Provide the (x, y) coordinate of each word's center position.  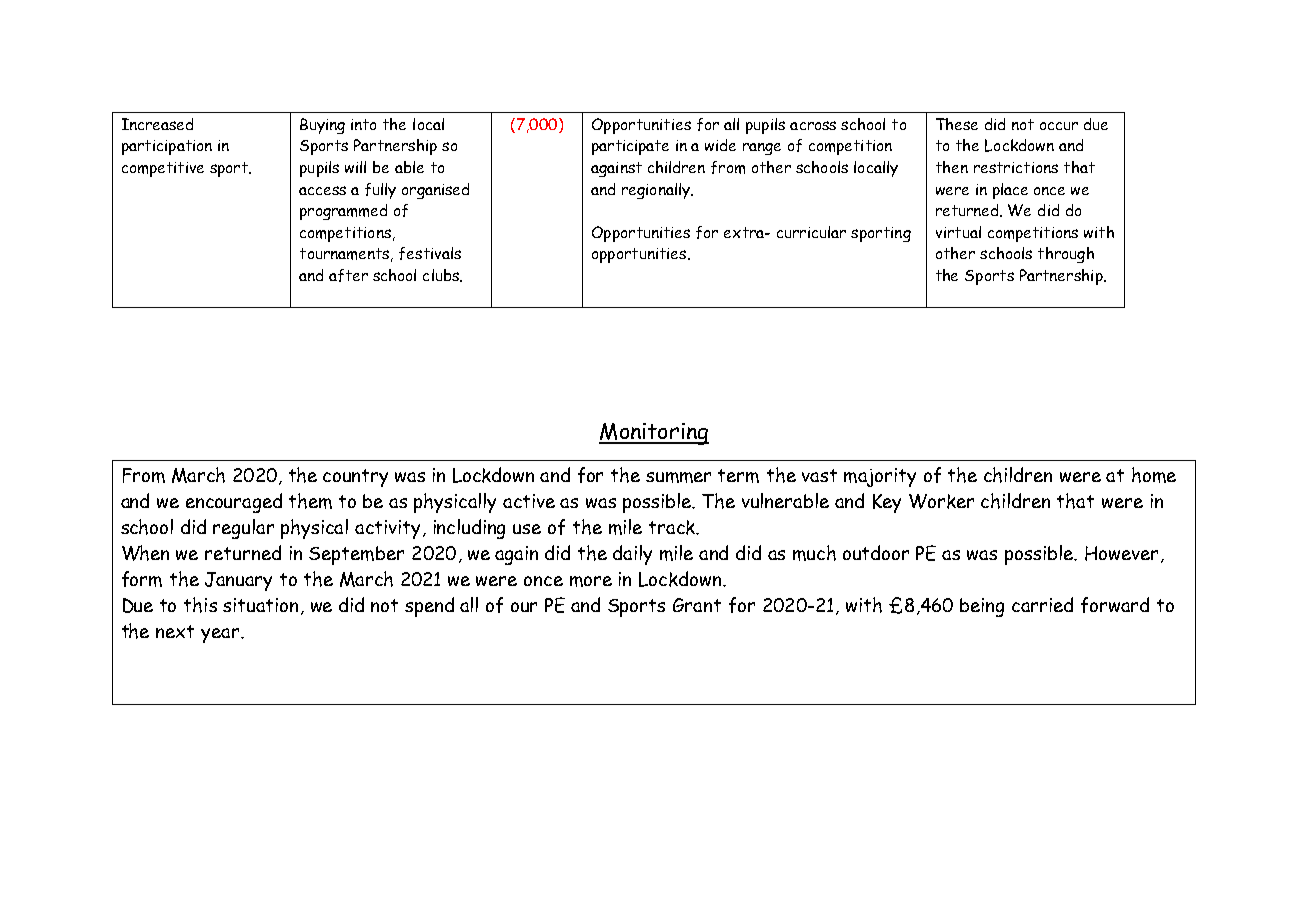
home (1154, 475)
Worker (941, 501)
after (348, 275)
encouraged (234, 503)
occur (1059, 126)
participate (630, 147)
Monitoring (654, 434)
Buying (322, 126)
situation (260, 605)
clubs (442, 275)
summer (678, 477)
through (1066, 255)
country (355, 478)
